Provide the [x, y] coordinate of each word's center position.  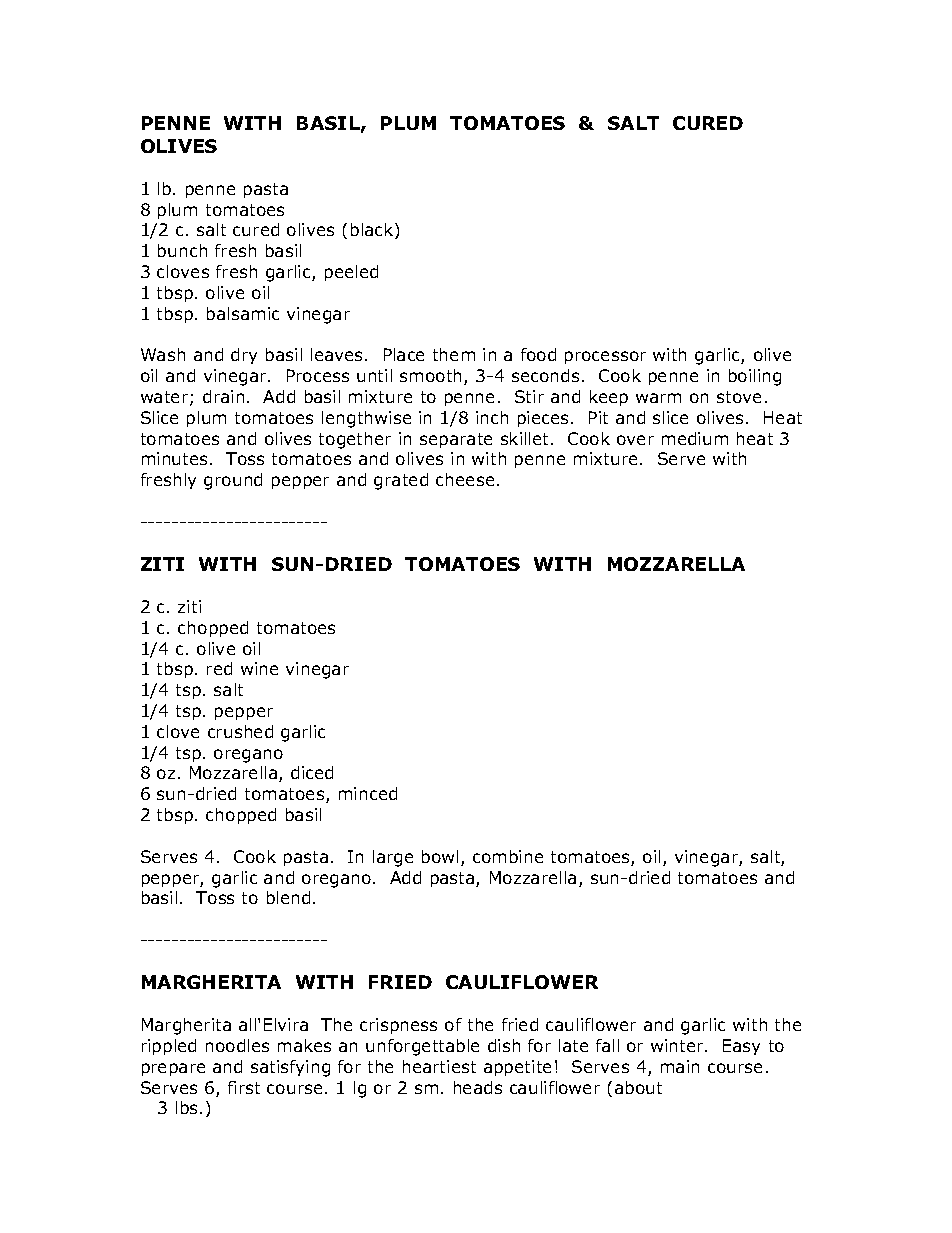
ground [233, 481]
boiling [755, 377]
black [373, 231]
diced [312, 772]
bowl [440, 856]
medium [695, 438]
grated [401, 481]
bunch [182, 250]
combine [508, 856]
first [244, 1087]
